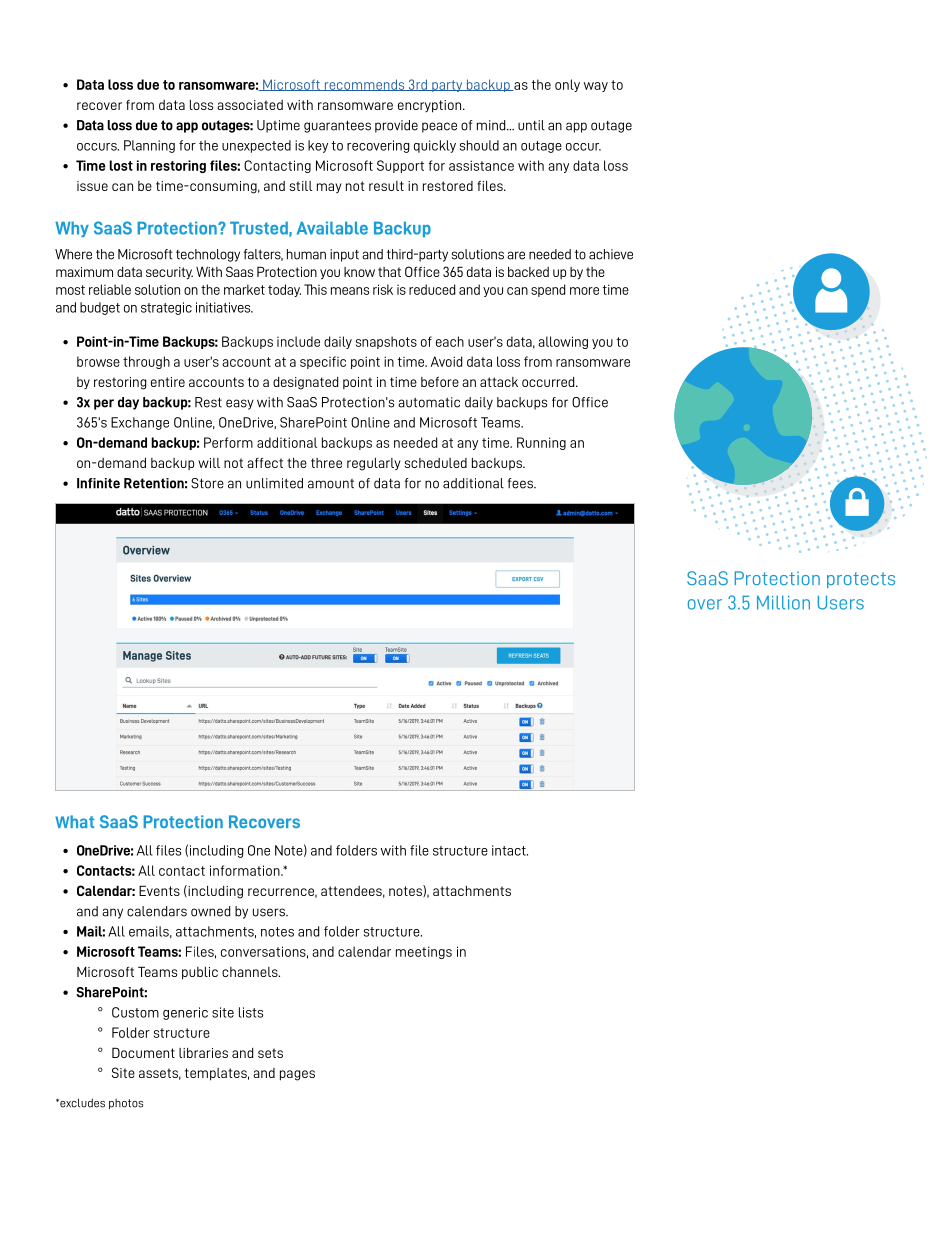  I want to click on way, so click(596, 87).
